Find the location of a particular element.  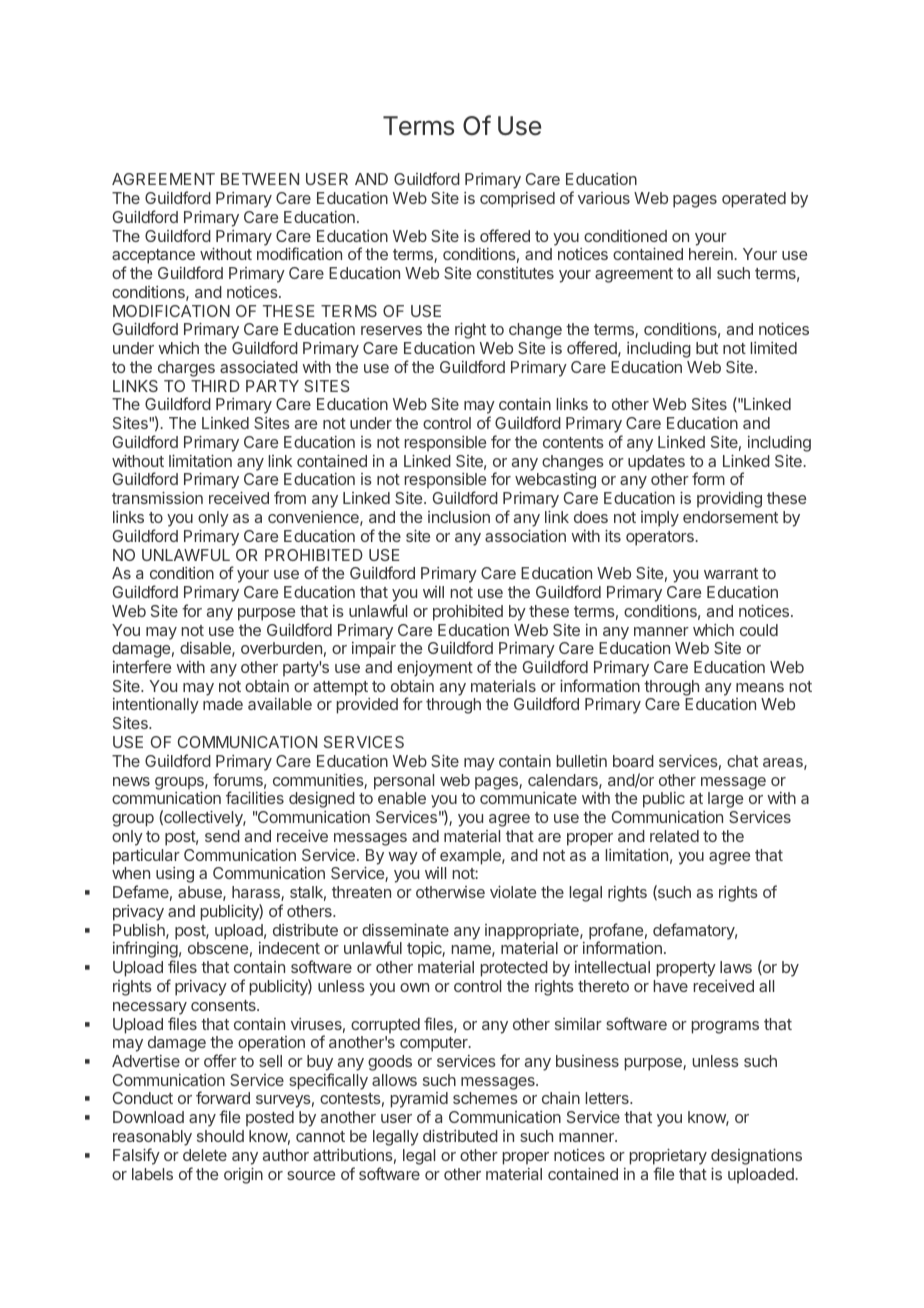

comprised is located at coordinates (517, 200).
